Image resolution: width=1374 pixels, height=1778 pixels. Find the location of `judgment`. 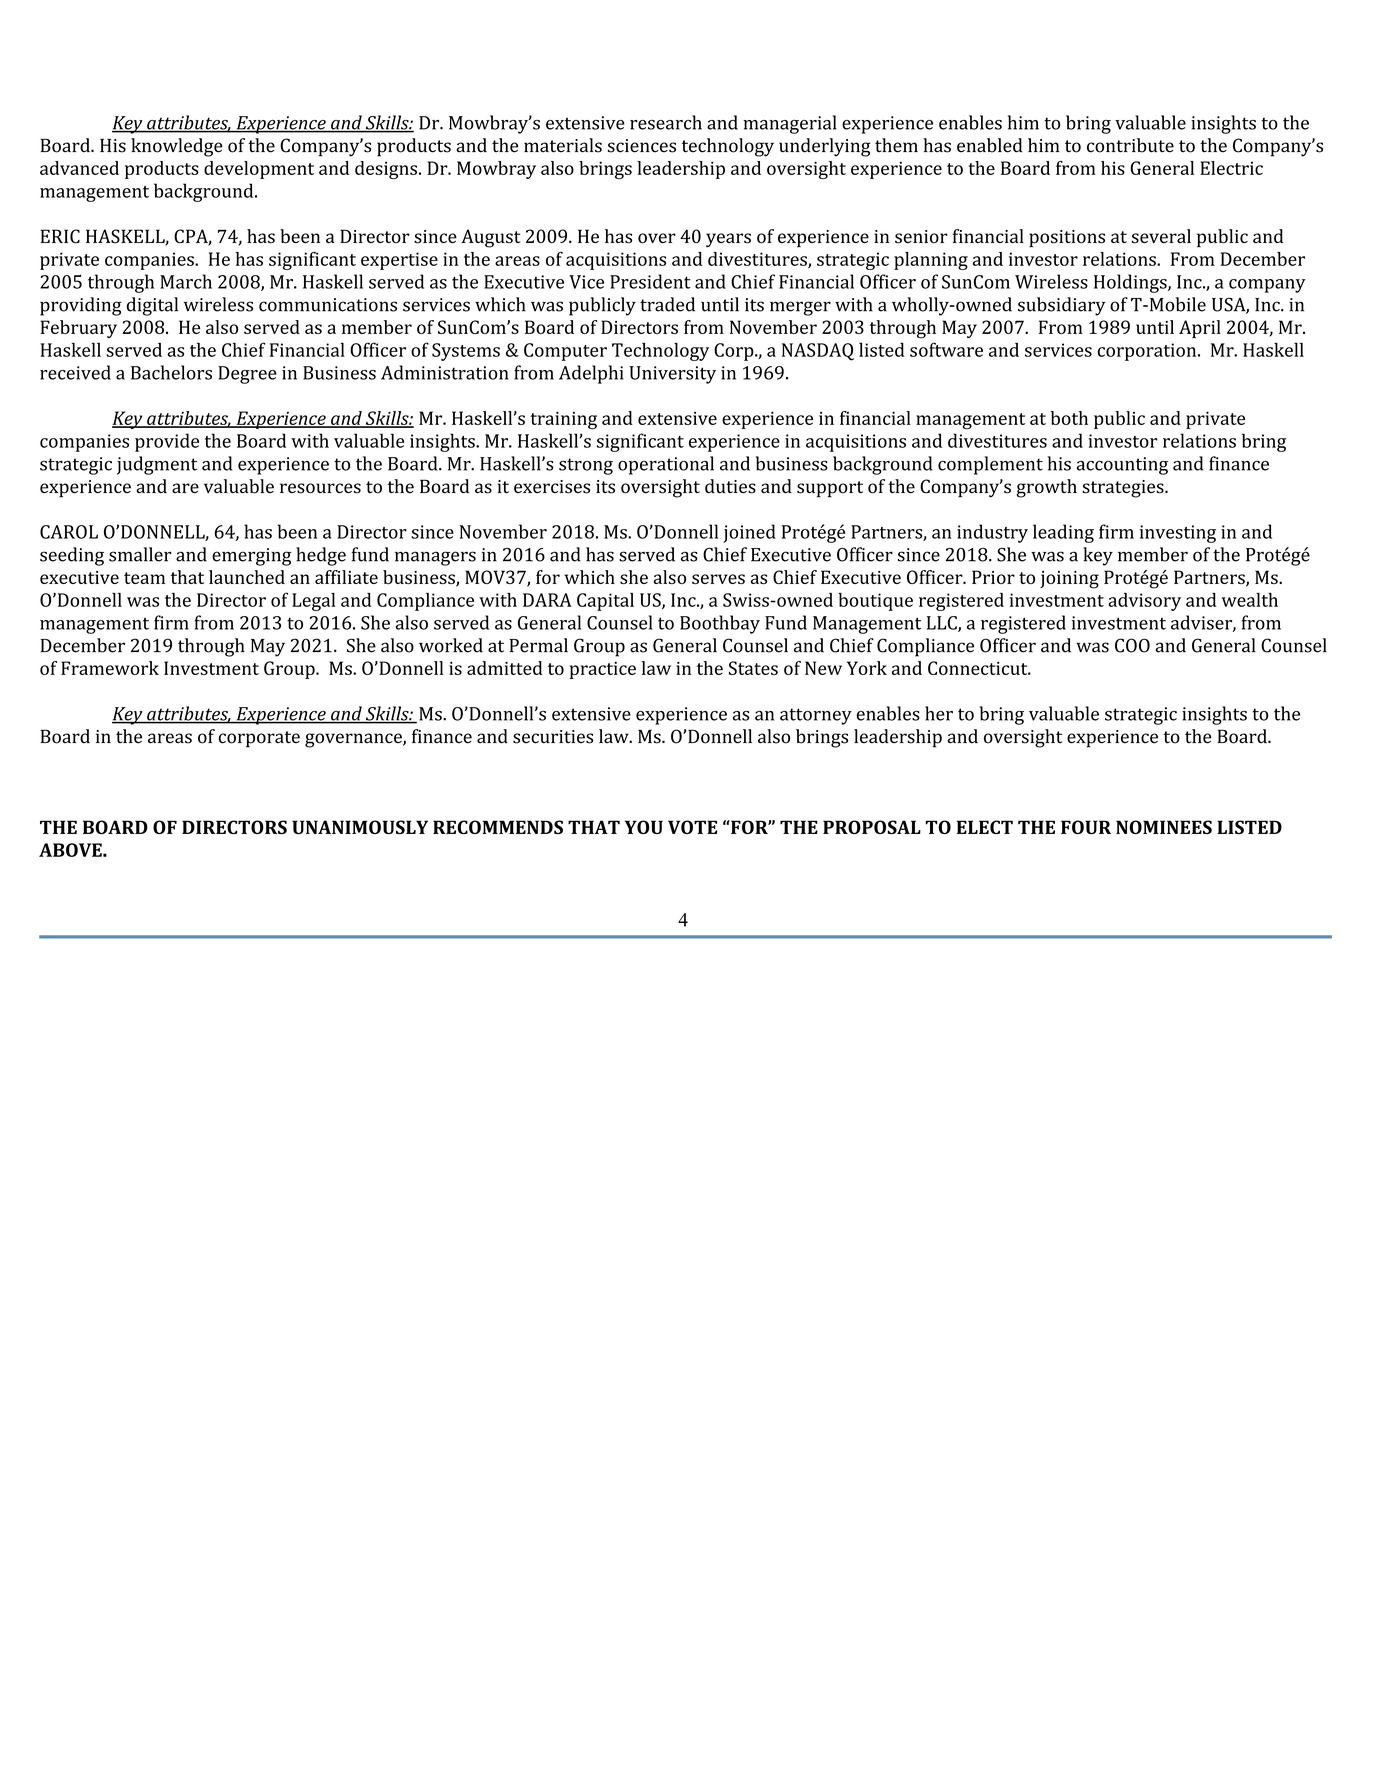

judgment is located at coordinates (157, 465).
